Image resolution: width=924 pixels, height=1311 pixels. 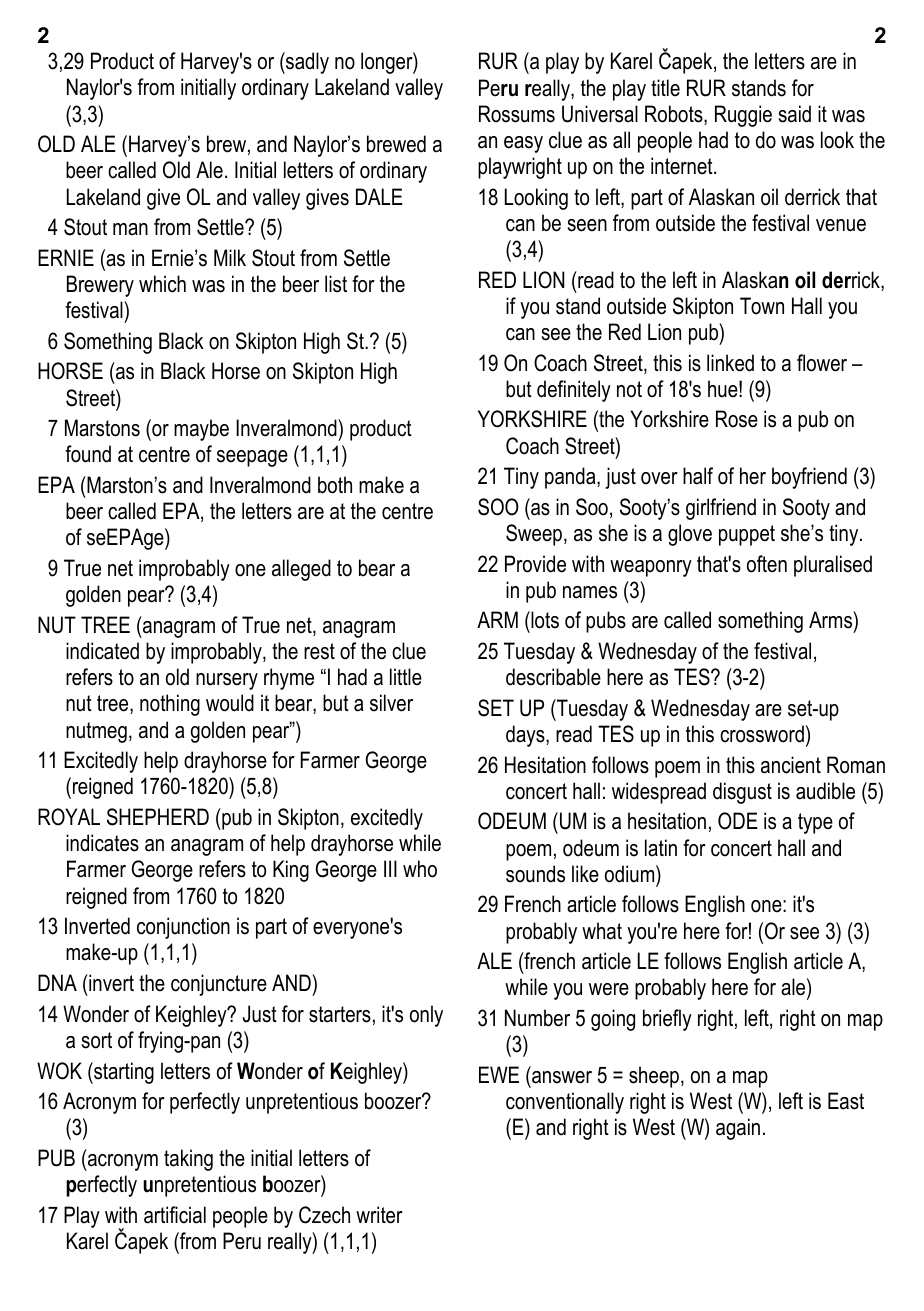 What do you see at coordinates (175, 1215) in the image?
I see `artificial` at bounding box center [175, 1215].
